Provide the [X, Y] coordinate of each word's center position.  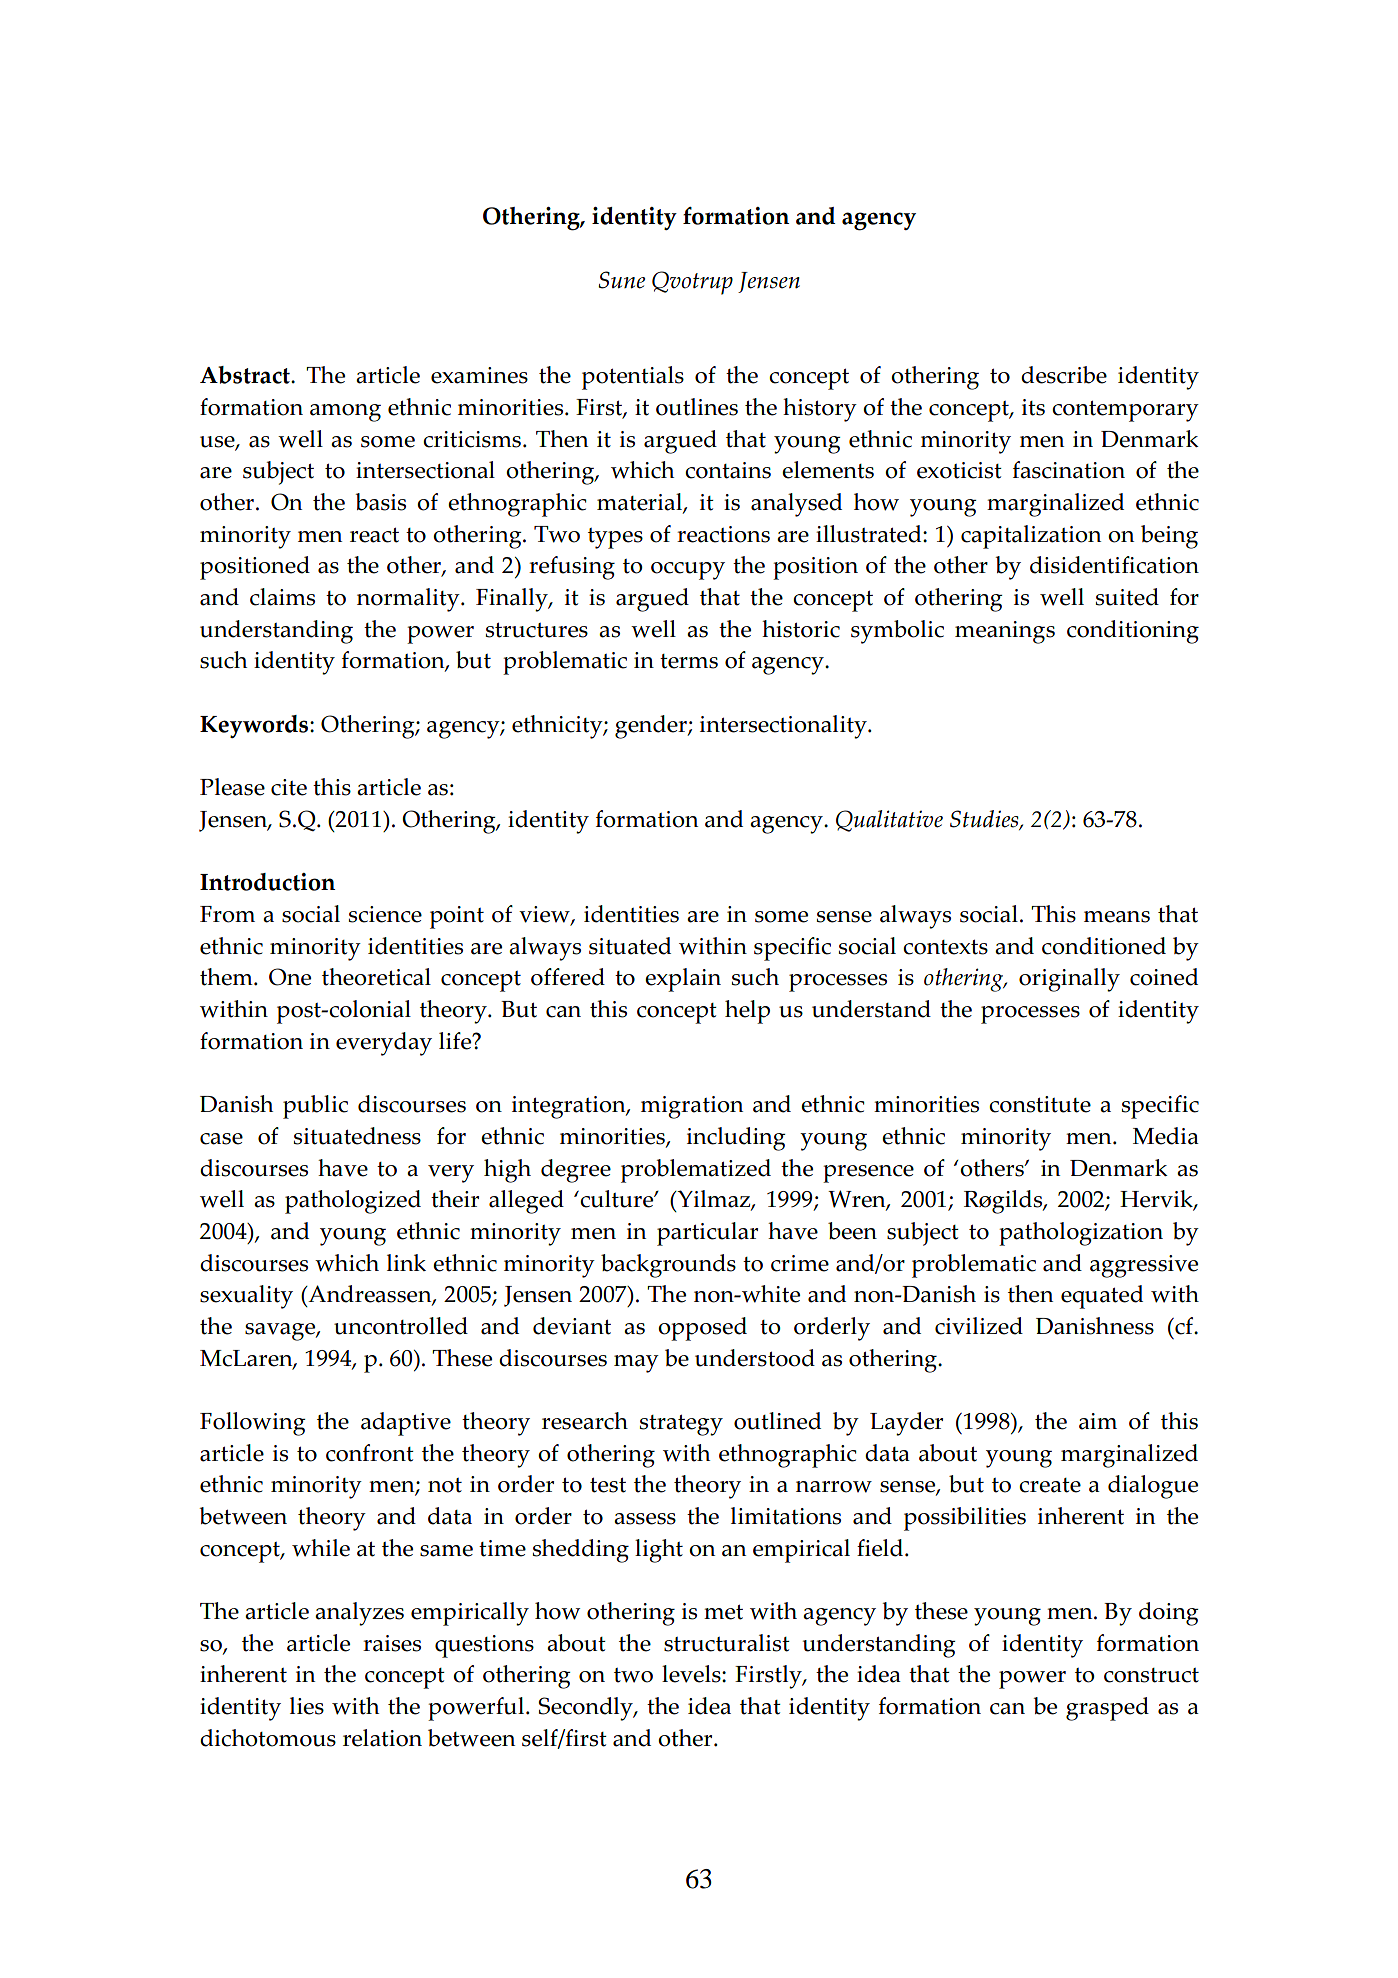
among [345, 413]
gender [652, 727]
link [406, 1262]
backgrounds [668, 1266]
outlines [697, 407]
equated [1102, 1297]
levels [692, 1674]
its [1033, 407]
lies [307, 1706]
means [1117, 917]
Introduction [267, 882]
